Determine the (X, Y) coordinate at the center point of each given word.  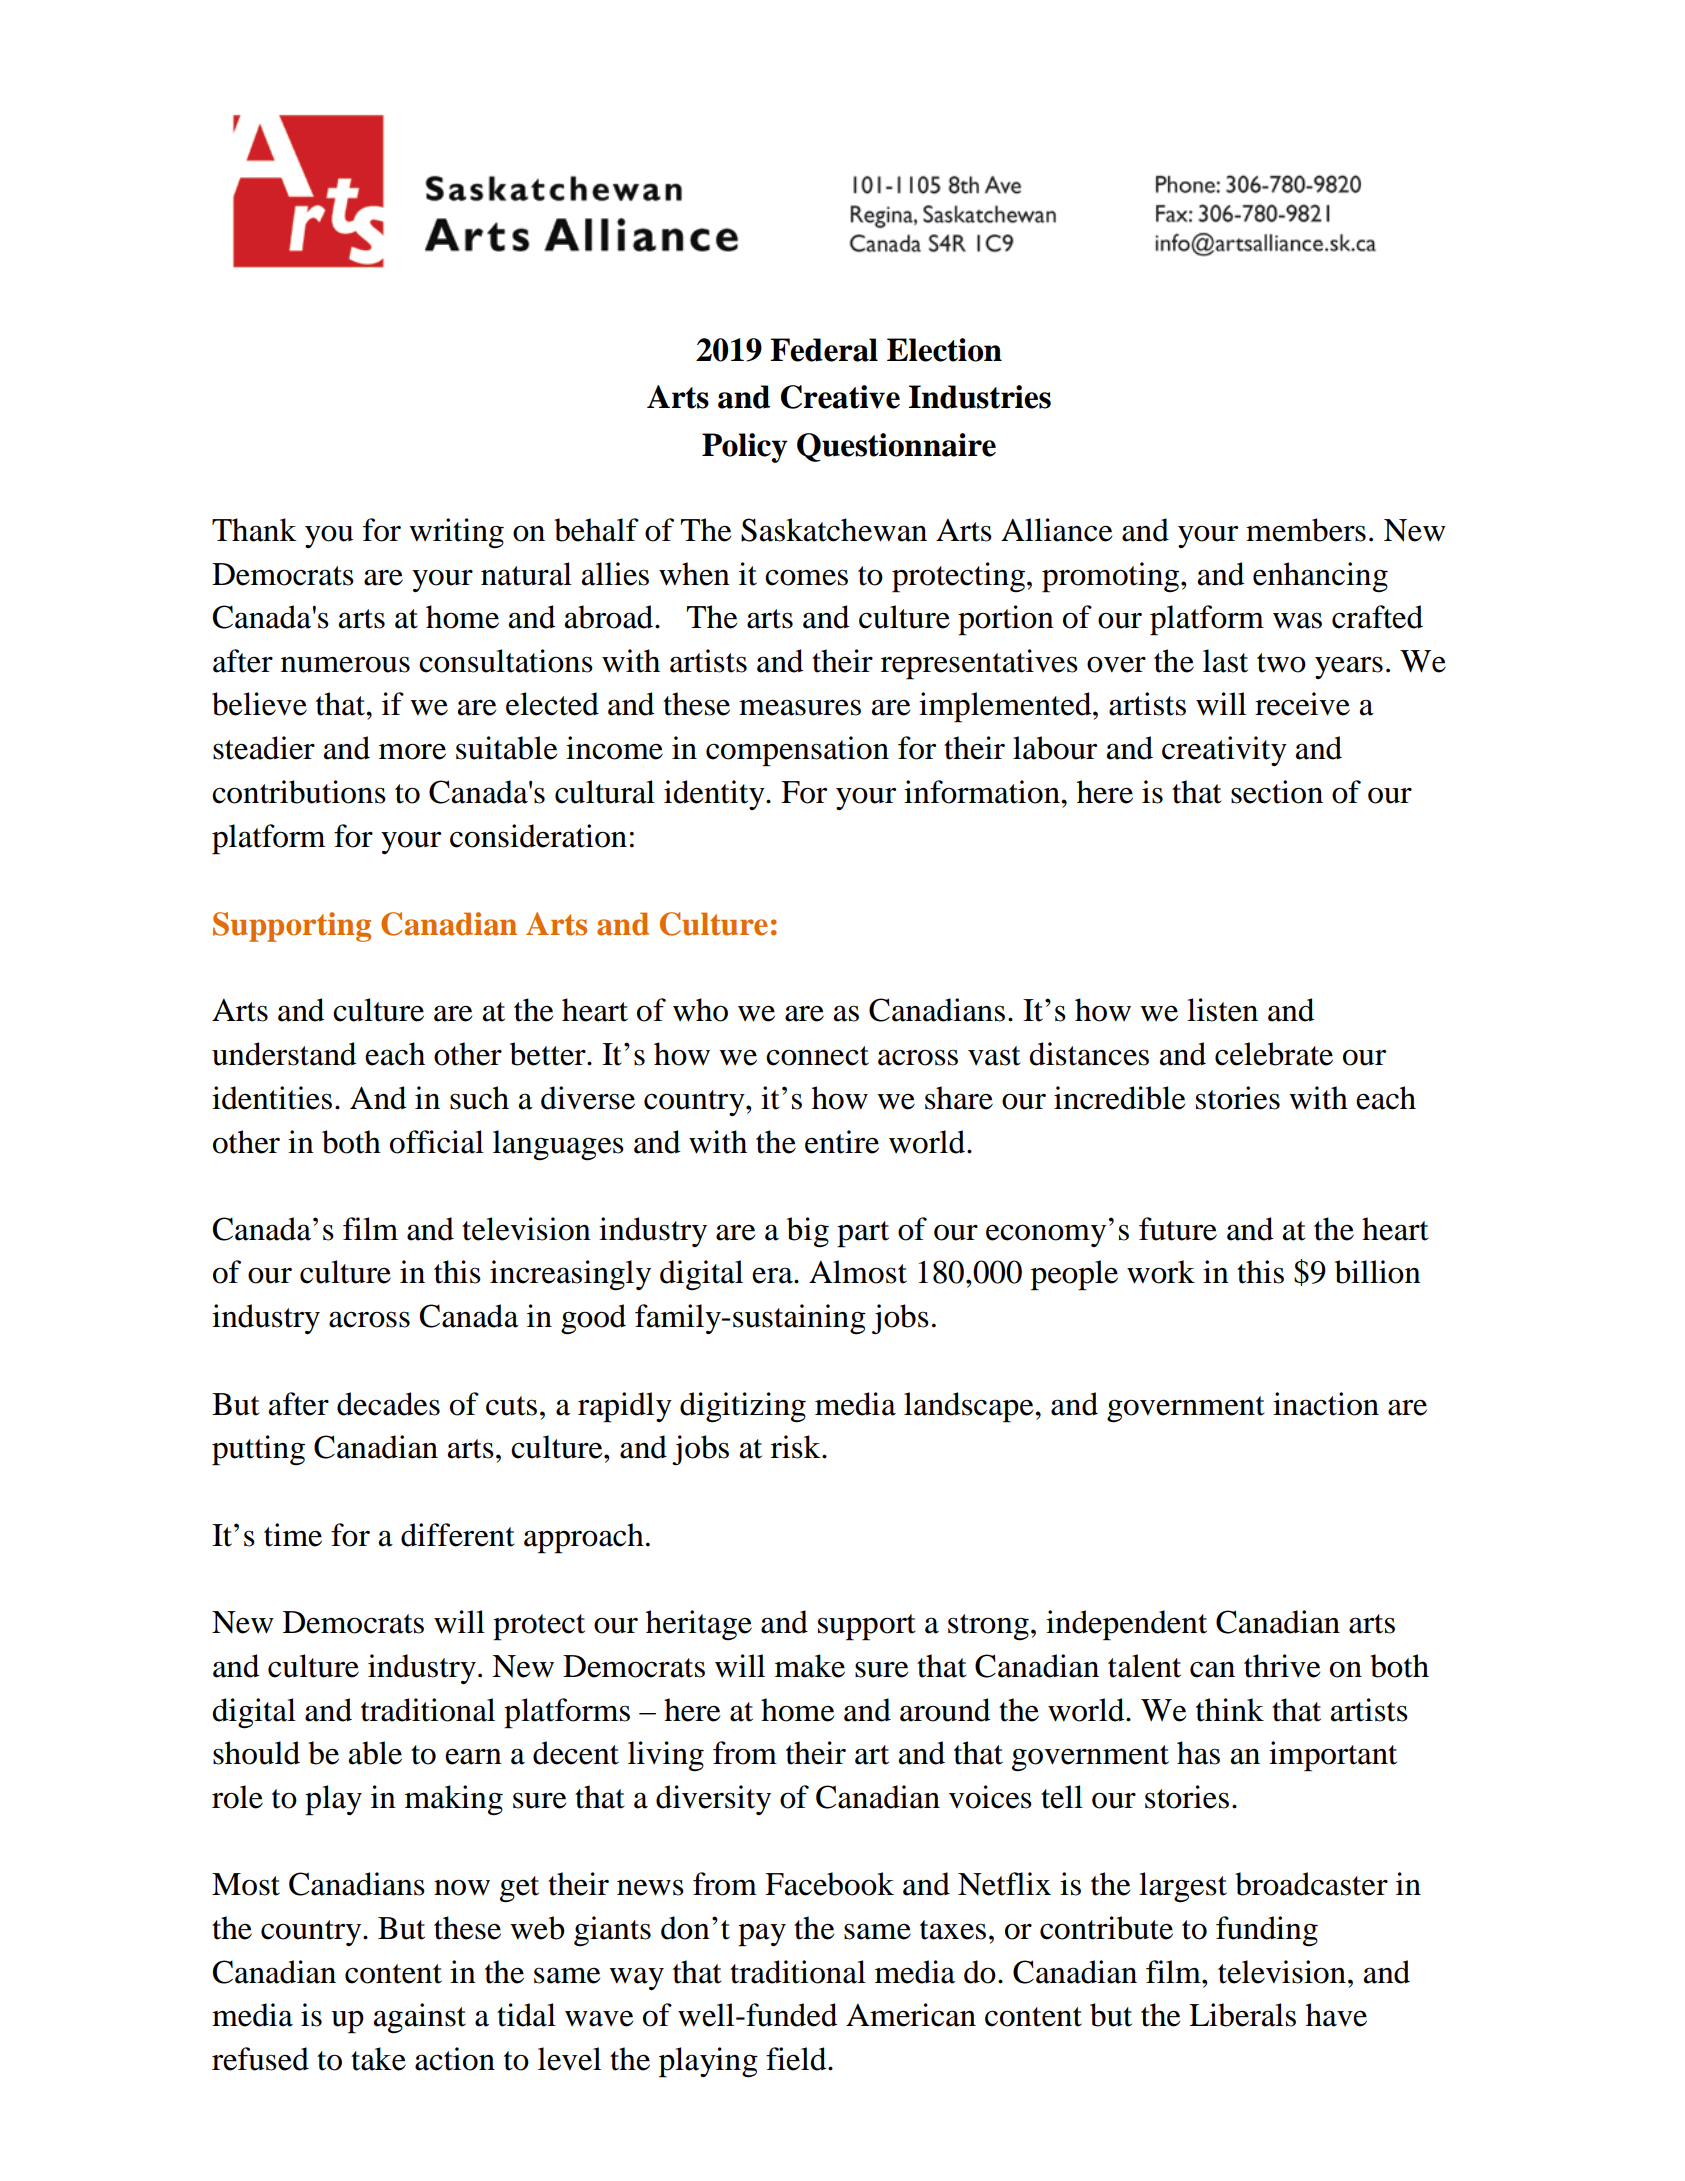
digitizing (743, 1407)
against (420, 2018)
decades (388, 1404)
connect (817, 1056)
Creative (840, 397)
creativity (1224, 751)
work (1161, 1272)
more (412, 751)
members (1306, 530)
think (1230, 1710)
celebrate (1274, 1054)
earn (473, 1756)
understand (284, 1054)
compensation (797, 751)
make (810, 1666)
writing (456, 533)
